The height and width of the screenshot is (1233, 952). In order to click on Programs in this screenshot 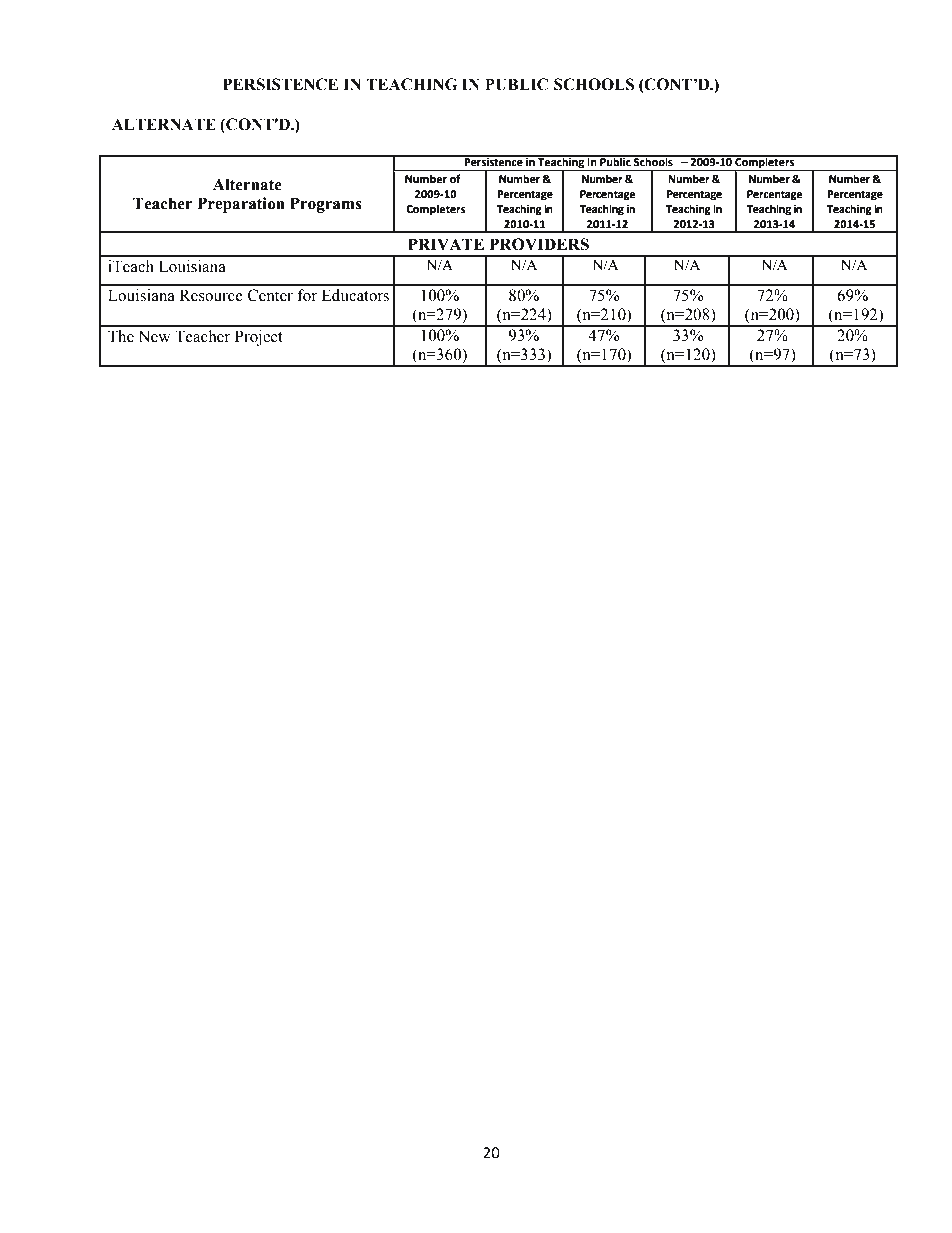, I will do `click(326, 205)`.
